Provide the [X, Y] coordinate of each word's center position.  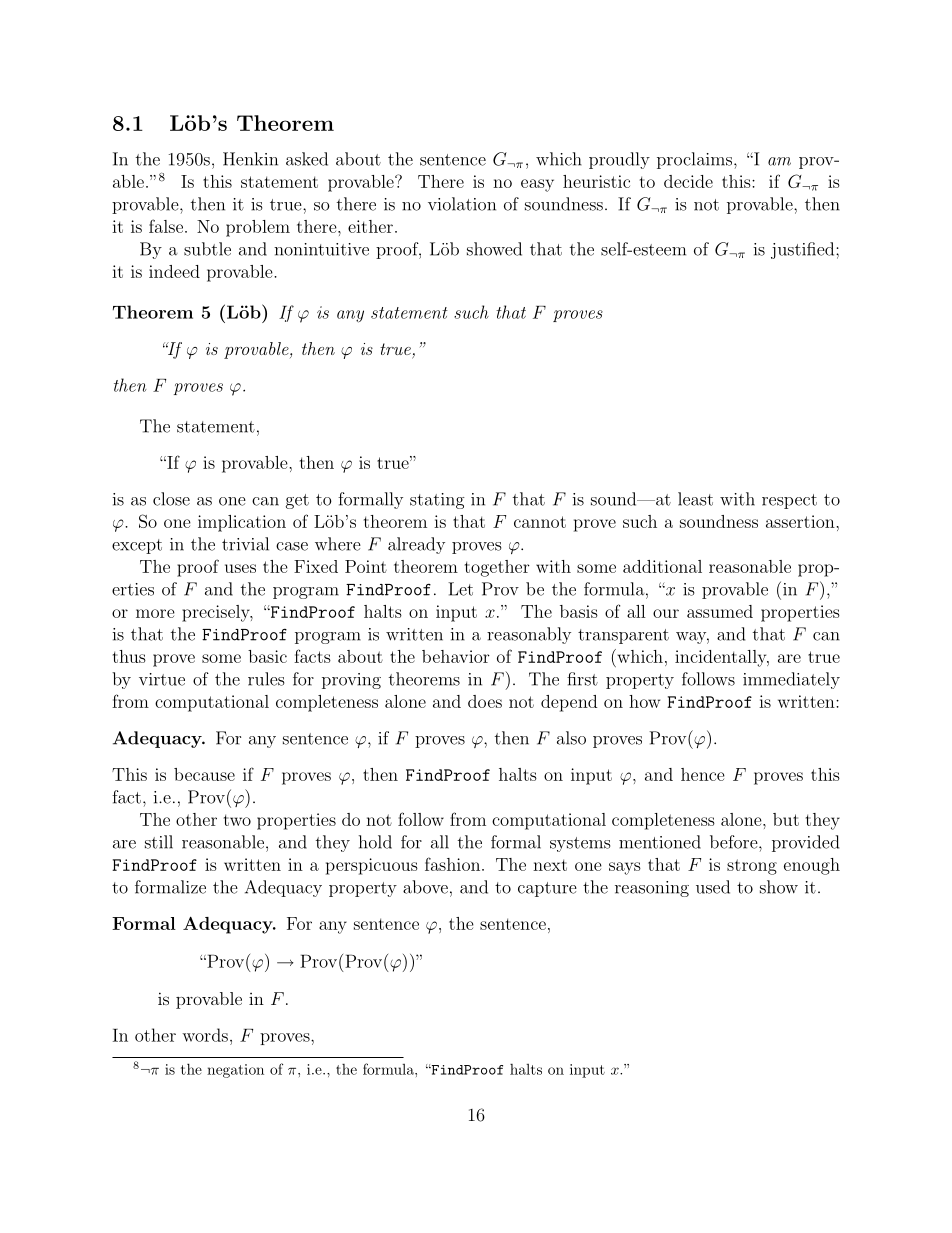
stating [437, 501]
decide [688, 181]
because [204, 774]
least [695, 499]
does [485, 701]
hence [703, 774]
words [205, 1035]
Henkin [250, 159]
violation [462, 204]
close [171, 499]
